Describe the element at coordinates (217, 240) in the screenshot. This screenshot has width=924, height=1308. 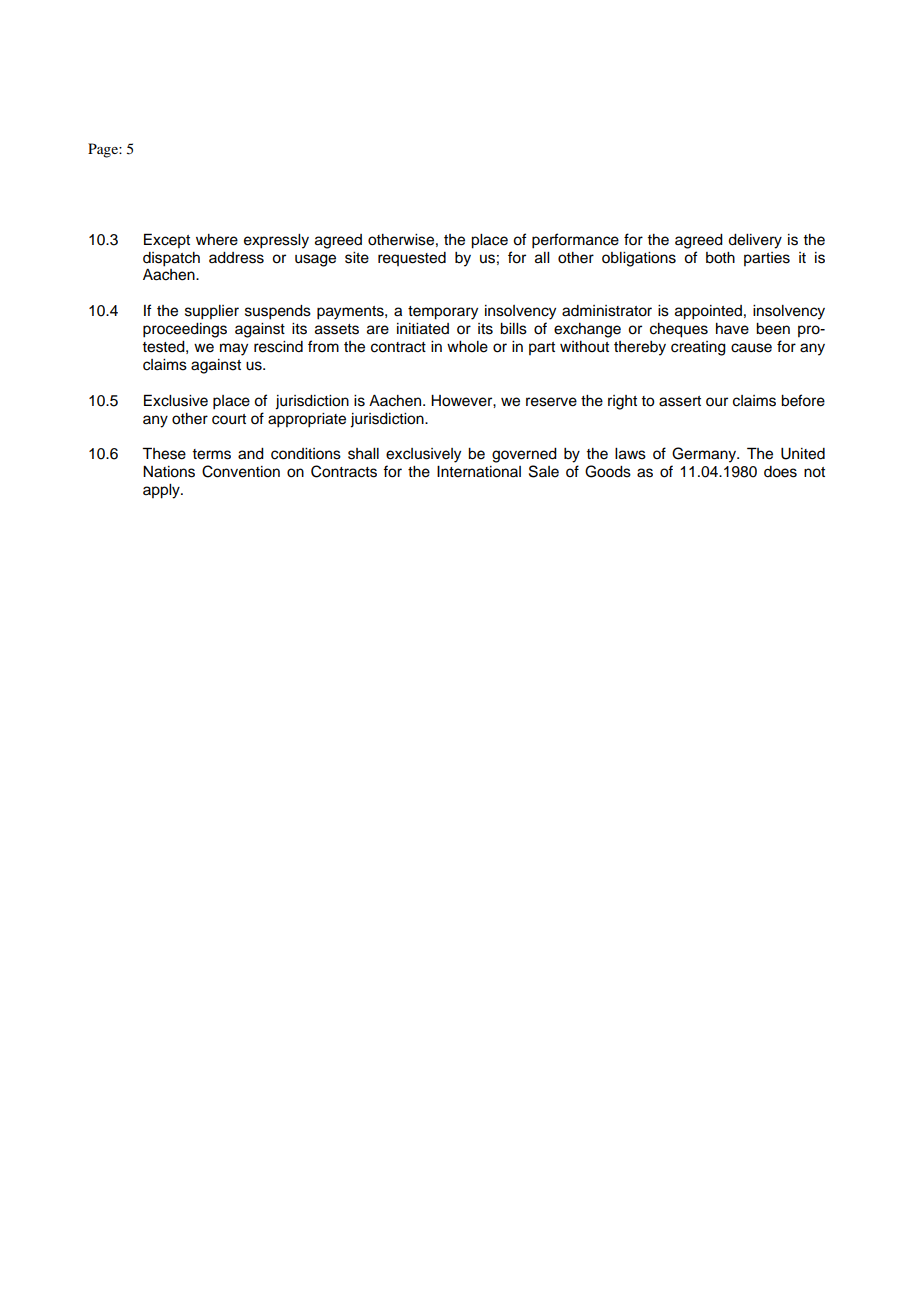
I see `where` at that location.
